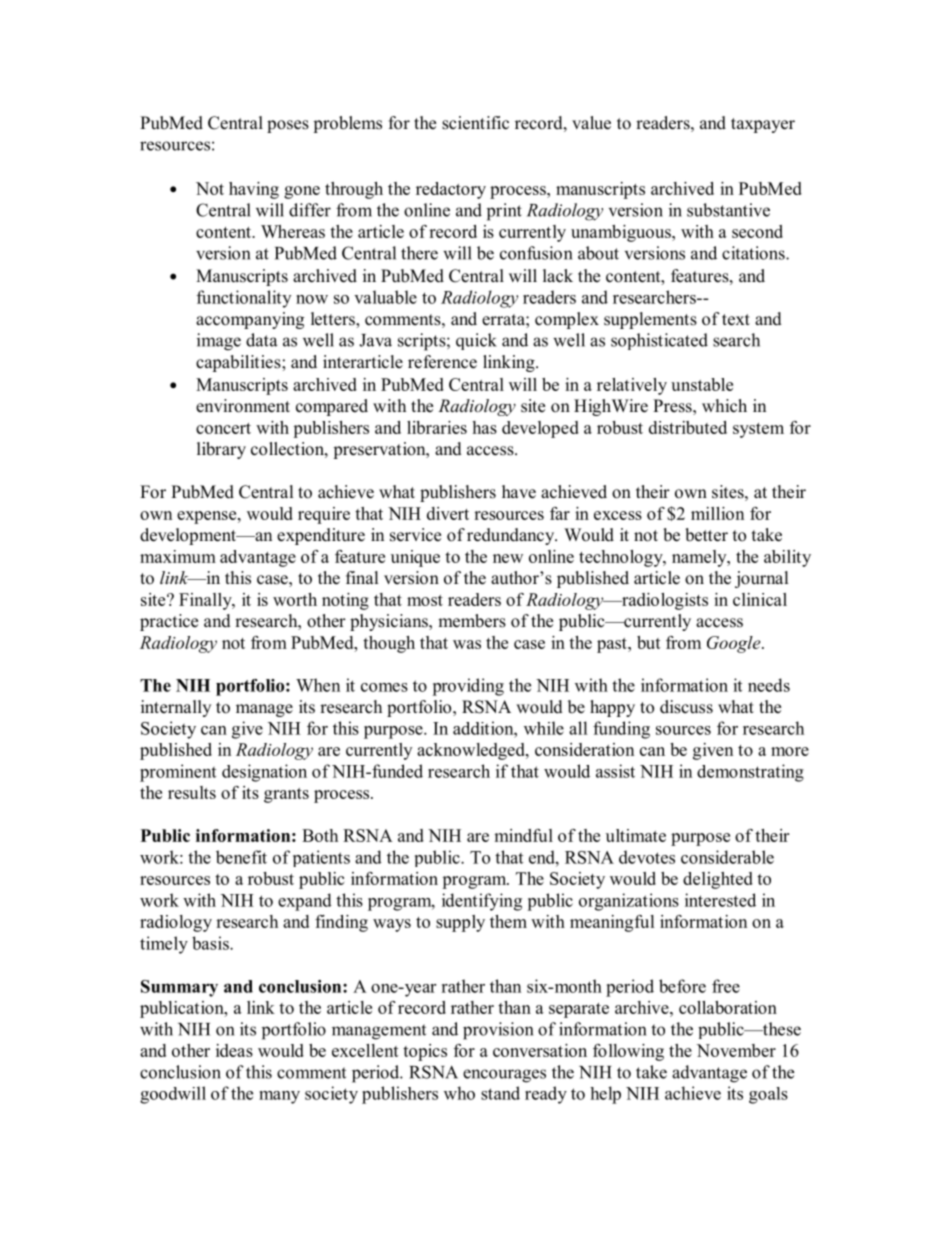  Describe the element at coordinates (472, 621) in the document. I see `members` at that location.
